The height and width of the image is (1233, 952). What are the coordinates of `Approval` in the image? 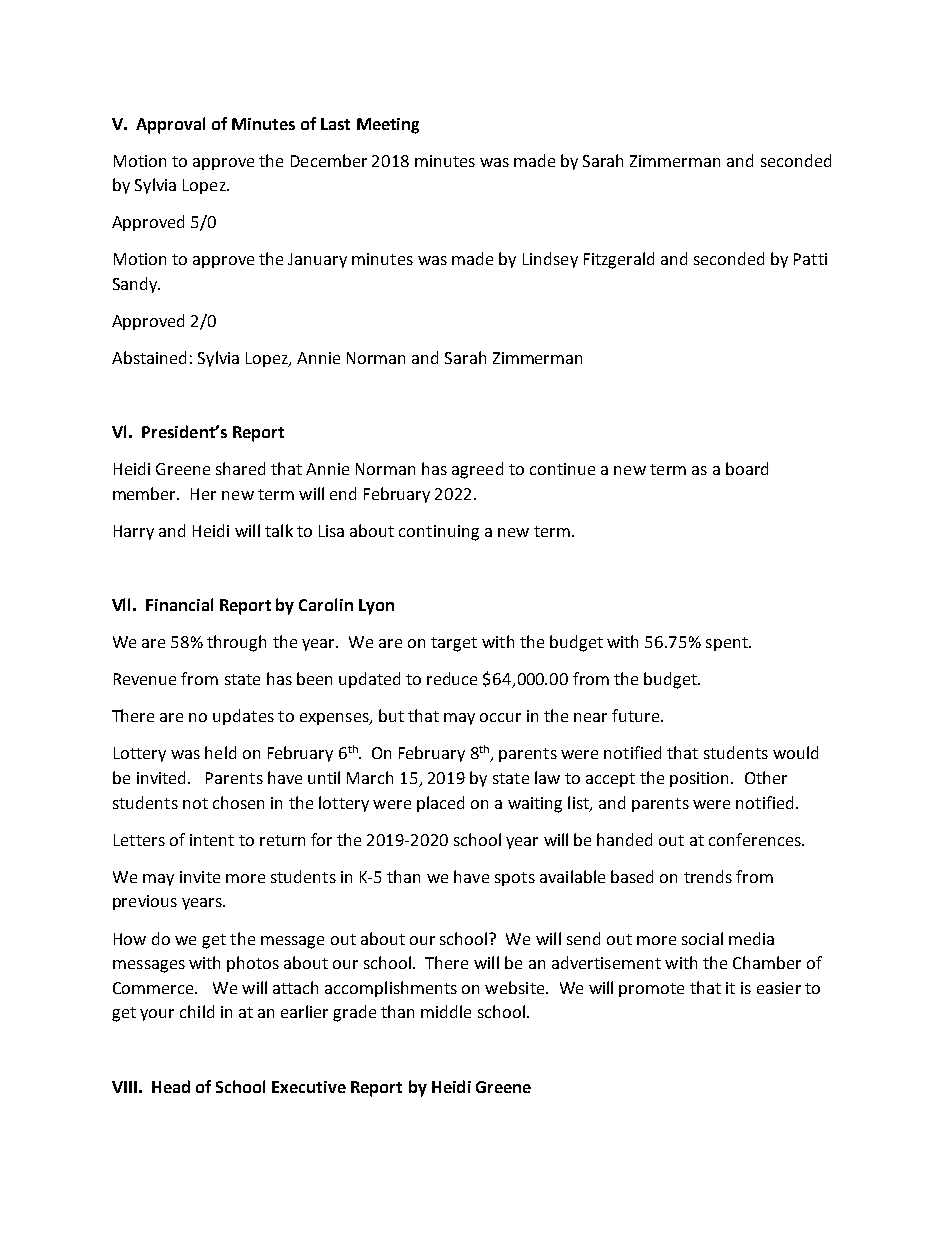 It's located at (170, 125).
